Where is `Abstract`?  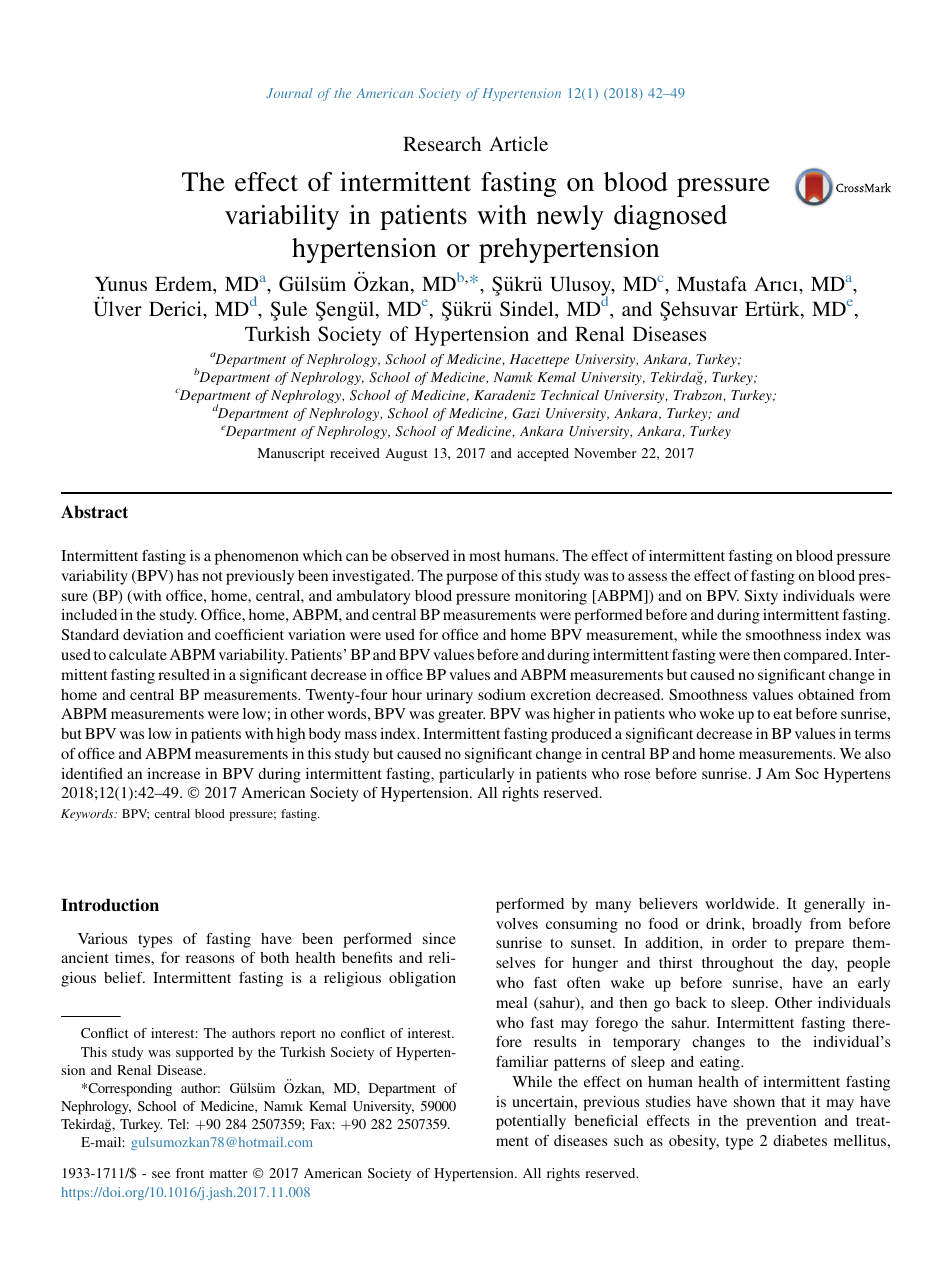 Abstract is located at coordinates (94, 511).
